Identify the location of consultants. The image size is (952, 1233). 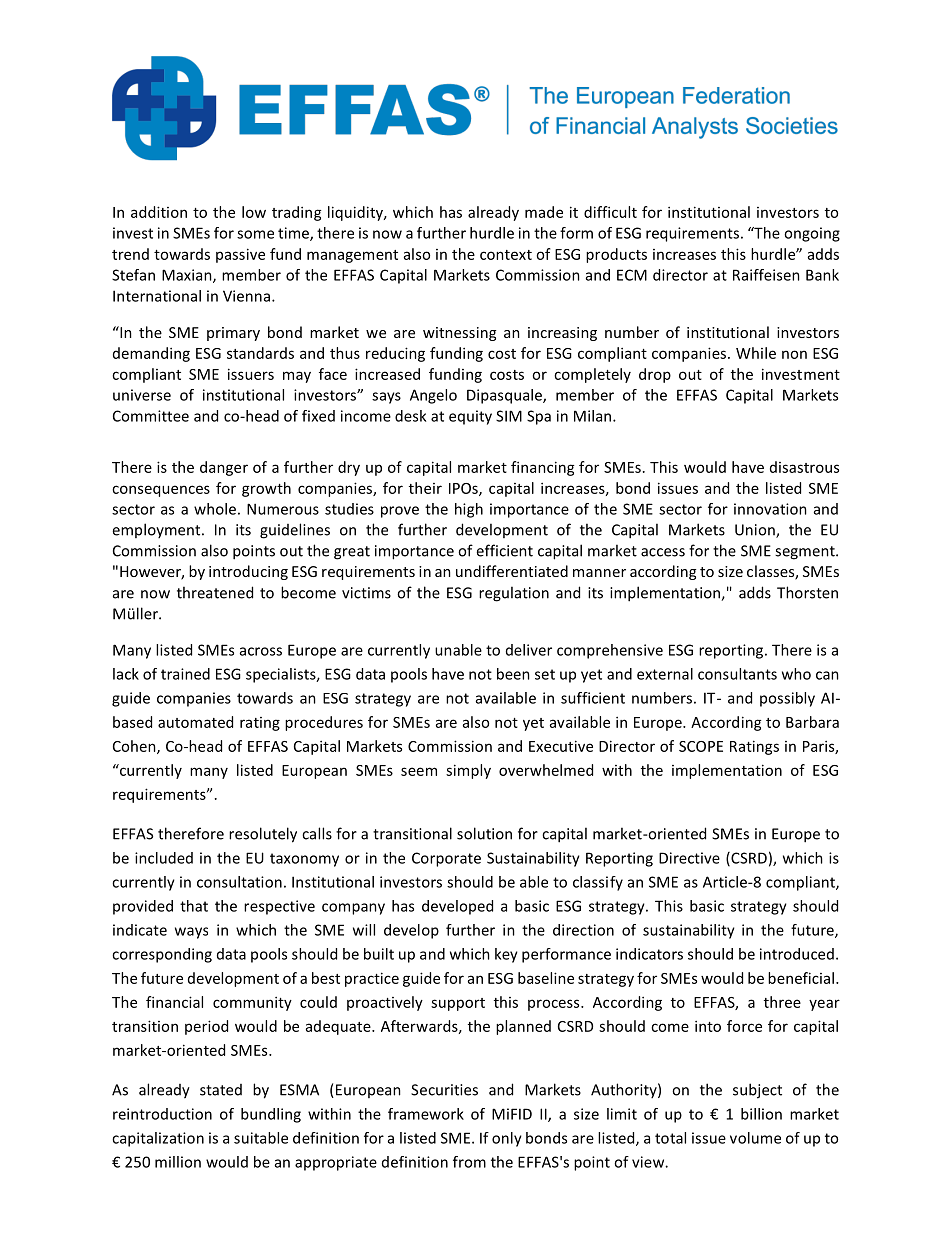
(737, 674).
